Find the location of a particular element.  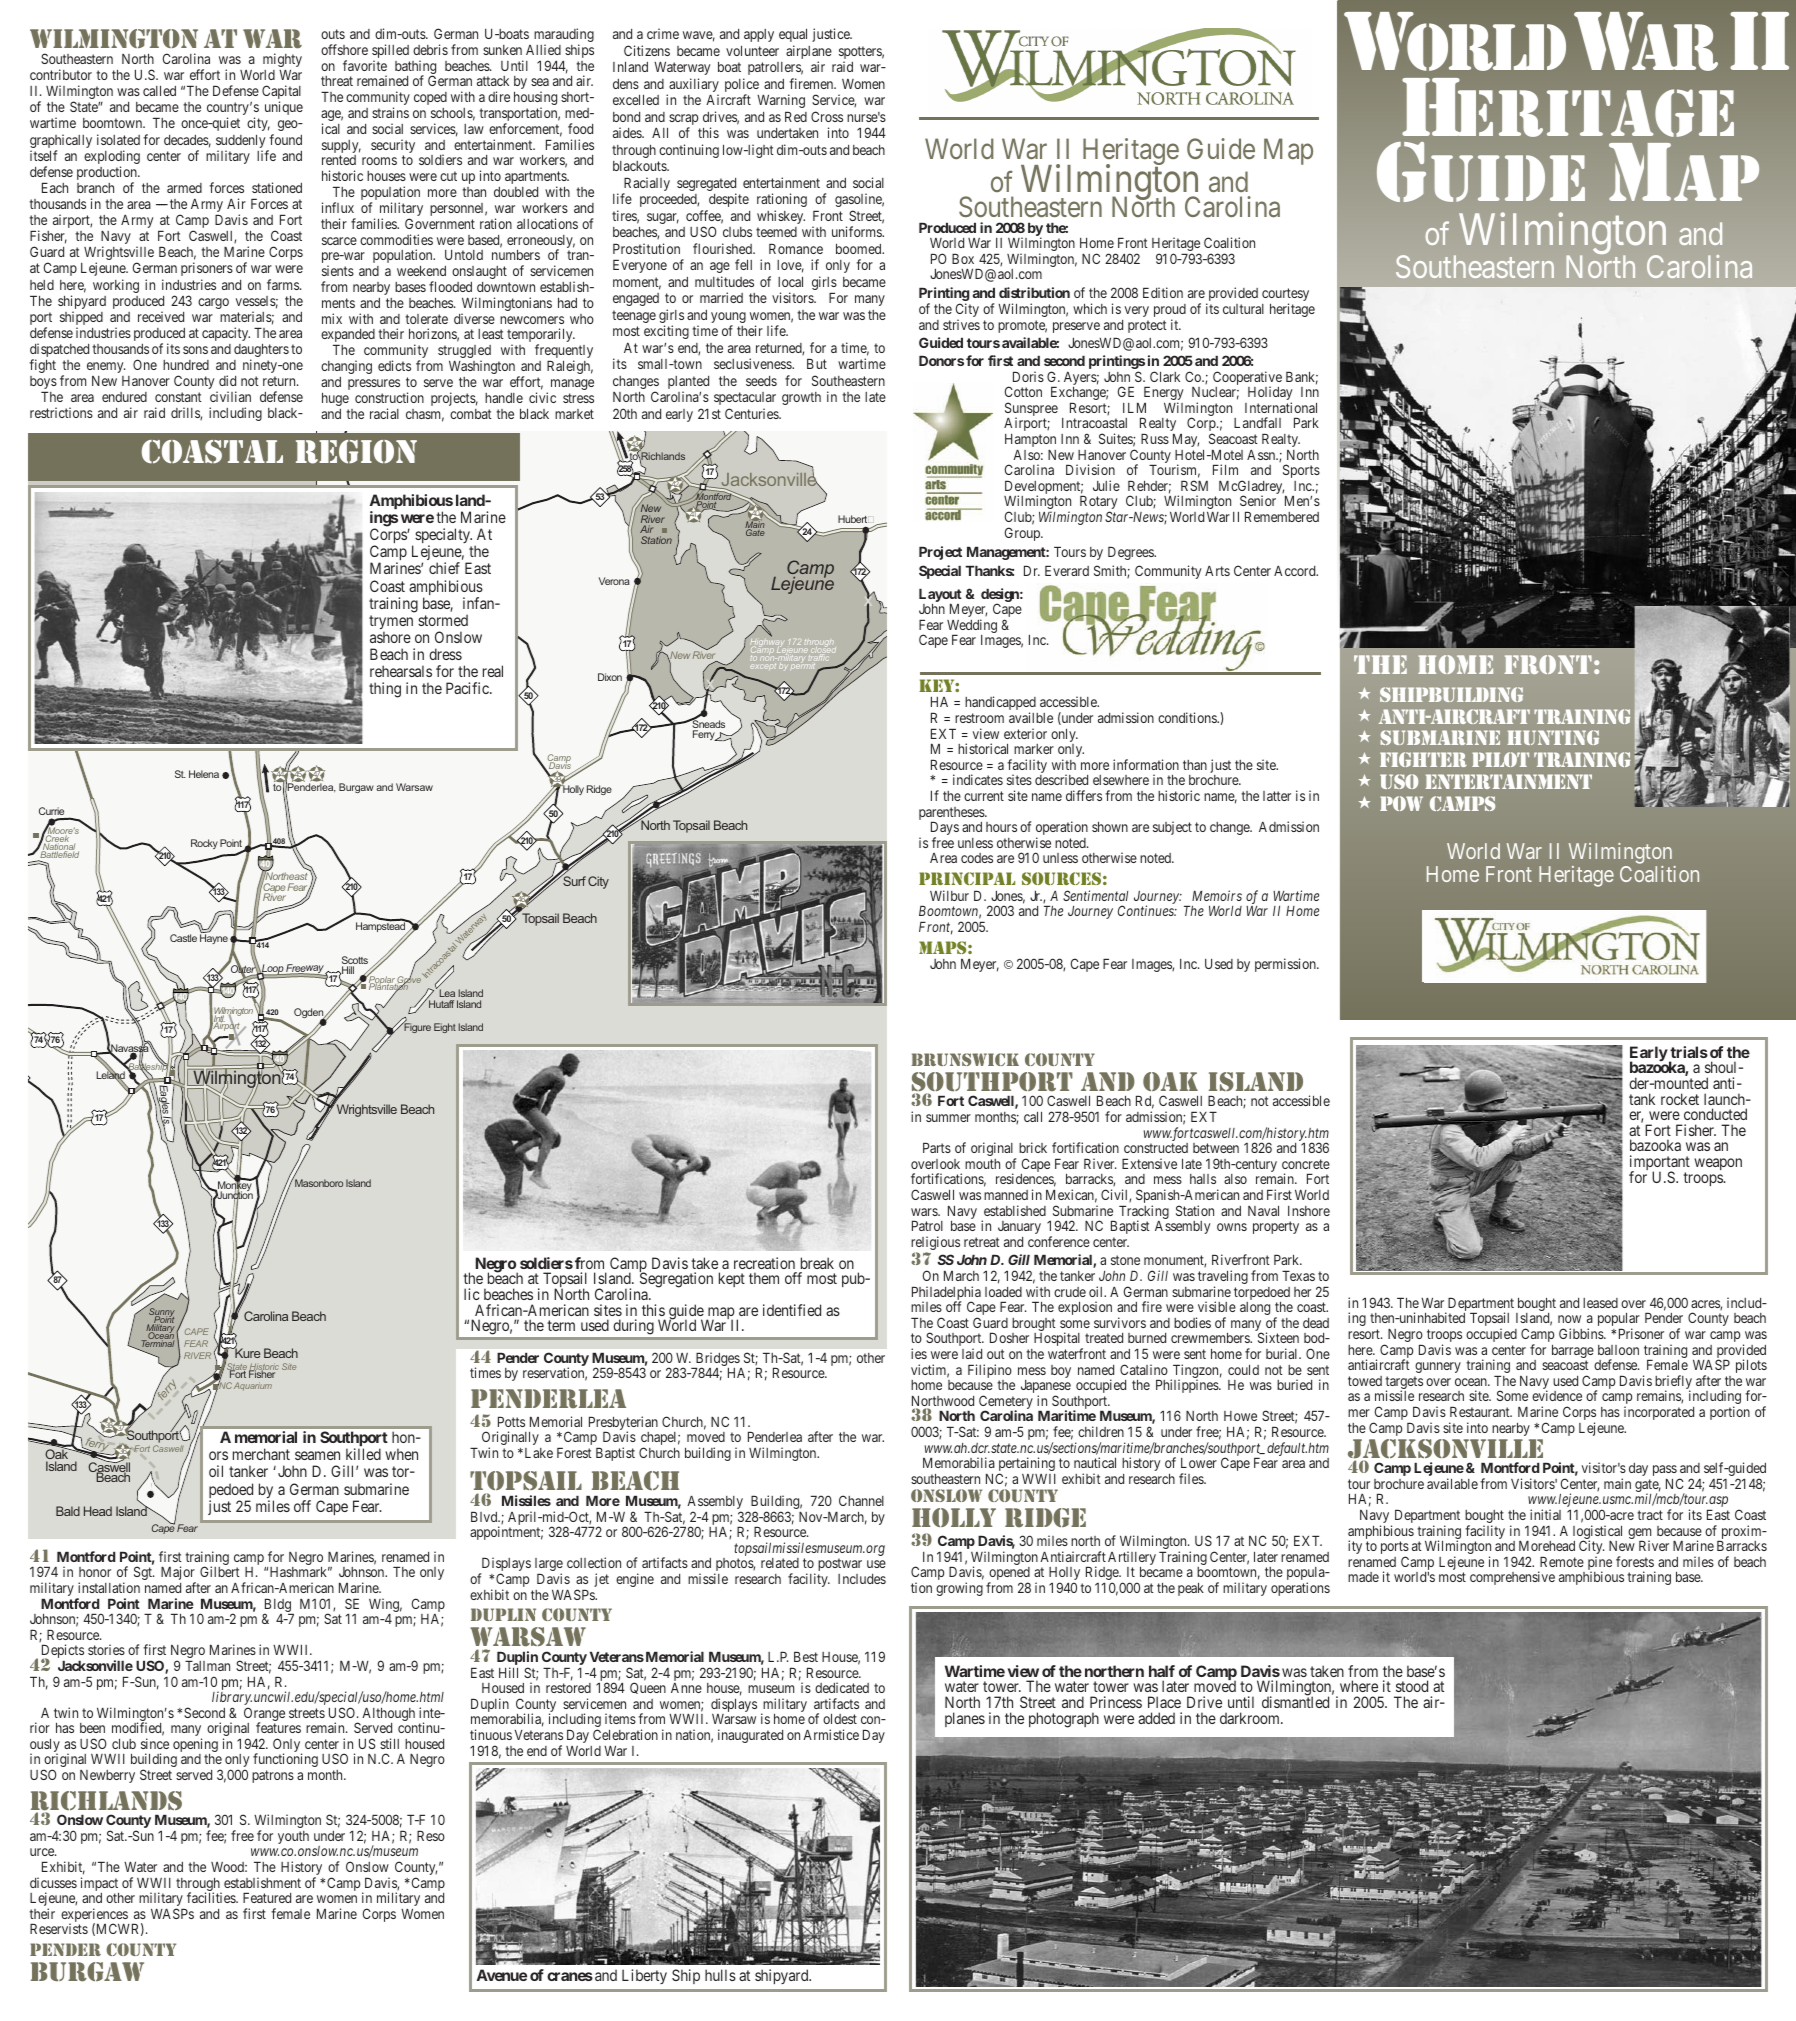

youth is located at coordinates (293, 1837).
